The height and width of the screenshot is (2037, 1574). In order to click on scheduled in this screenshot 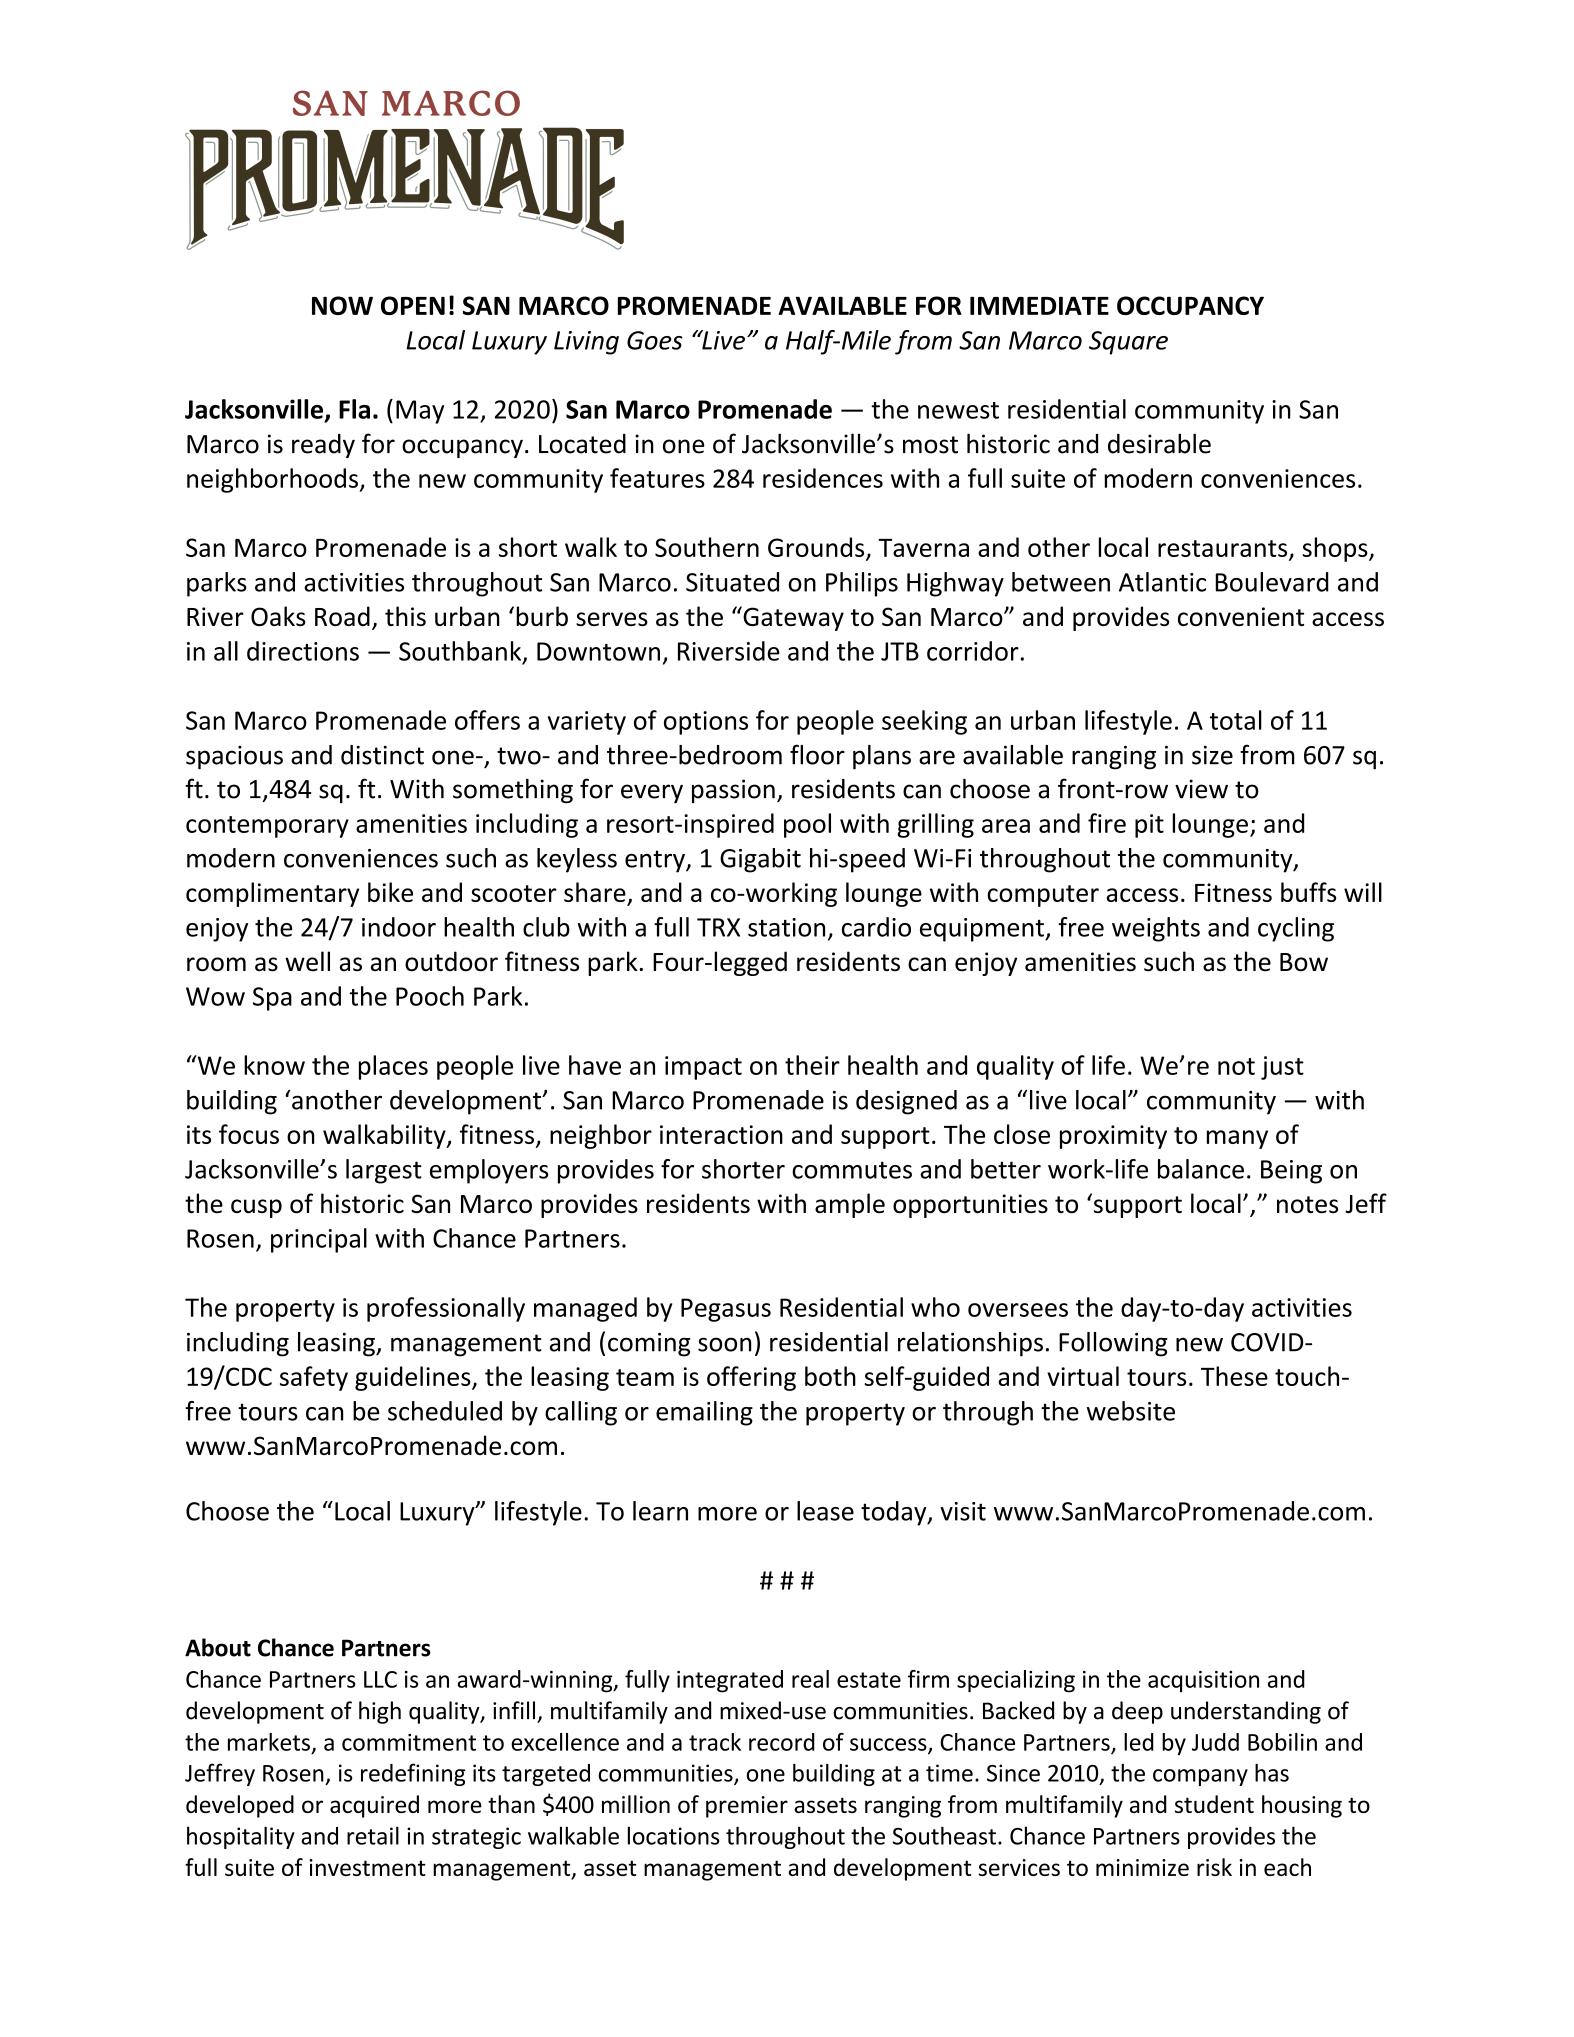, I will do `click(445, 1411)`.
